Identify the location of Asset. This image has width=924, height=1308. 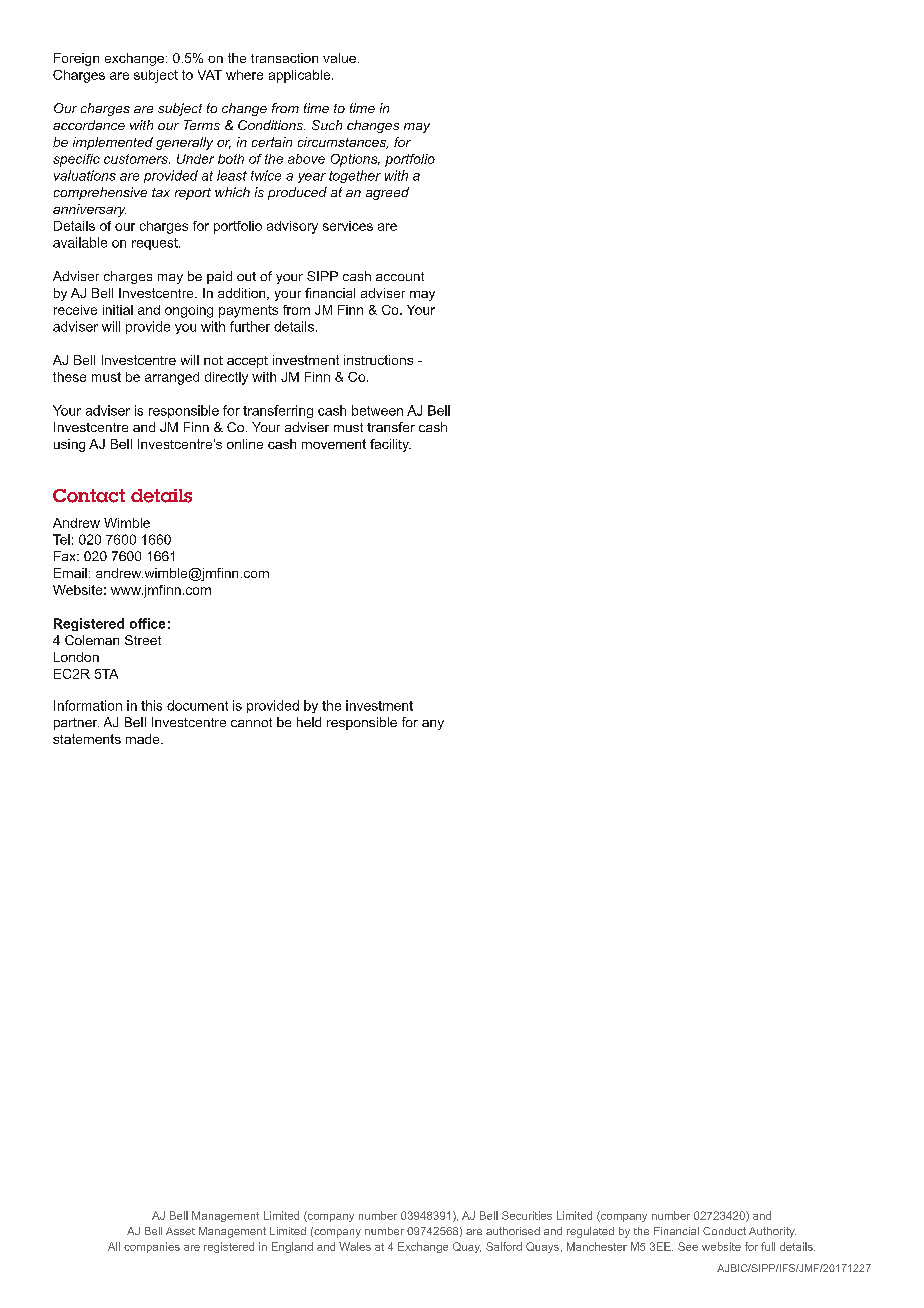
(180, 1231).
